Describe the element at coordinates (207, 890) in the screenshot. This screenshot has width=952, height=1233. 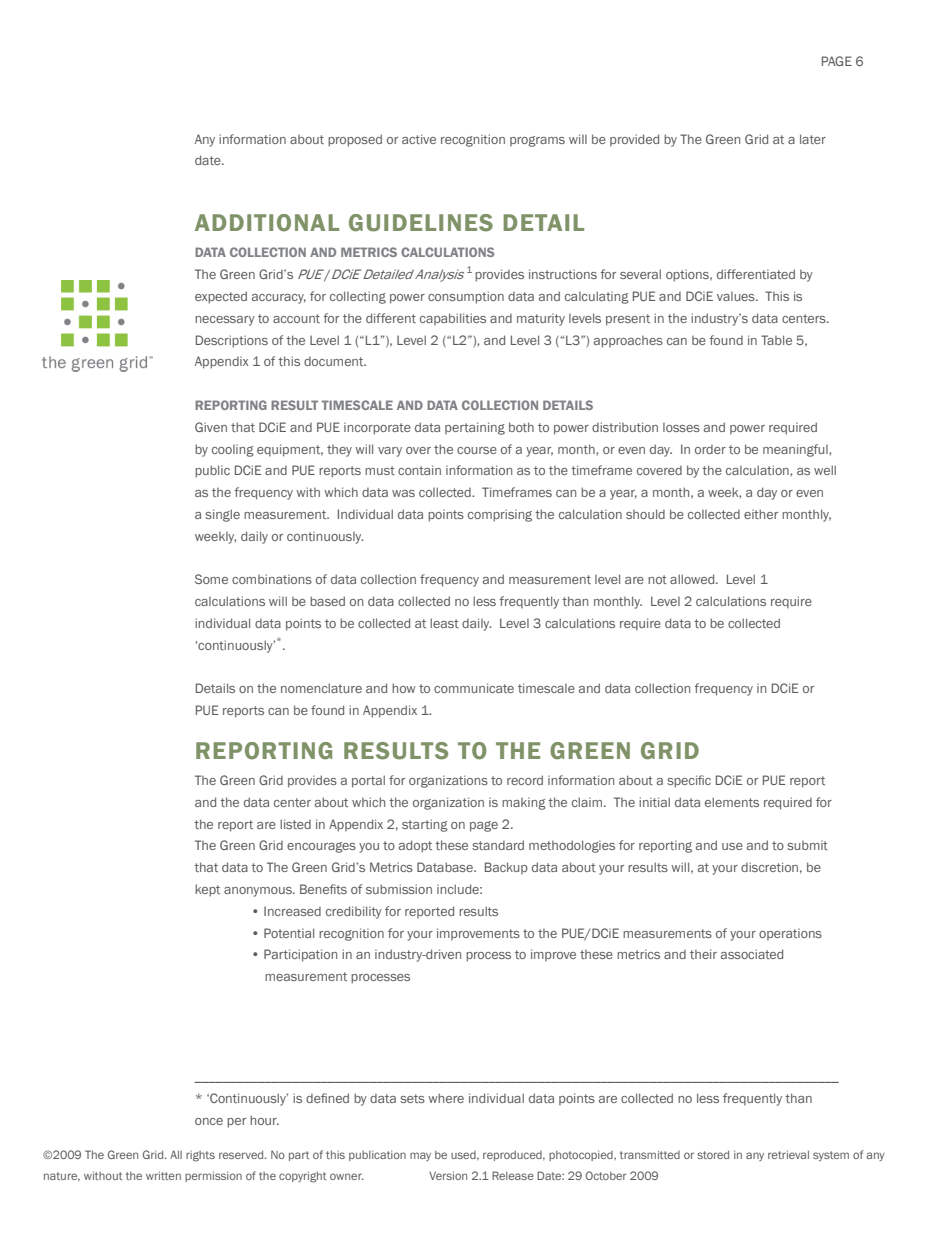
I see `kept` at that location.
